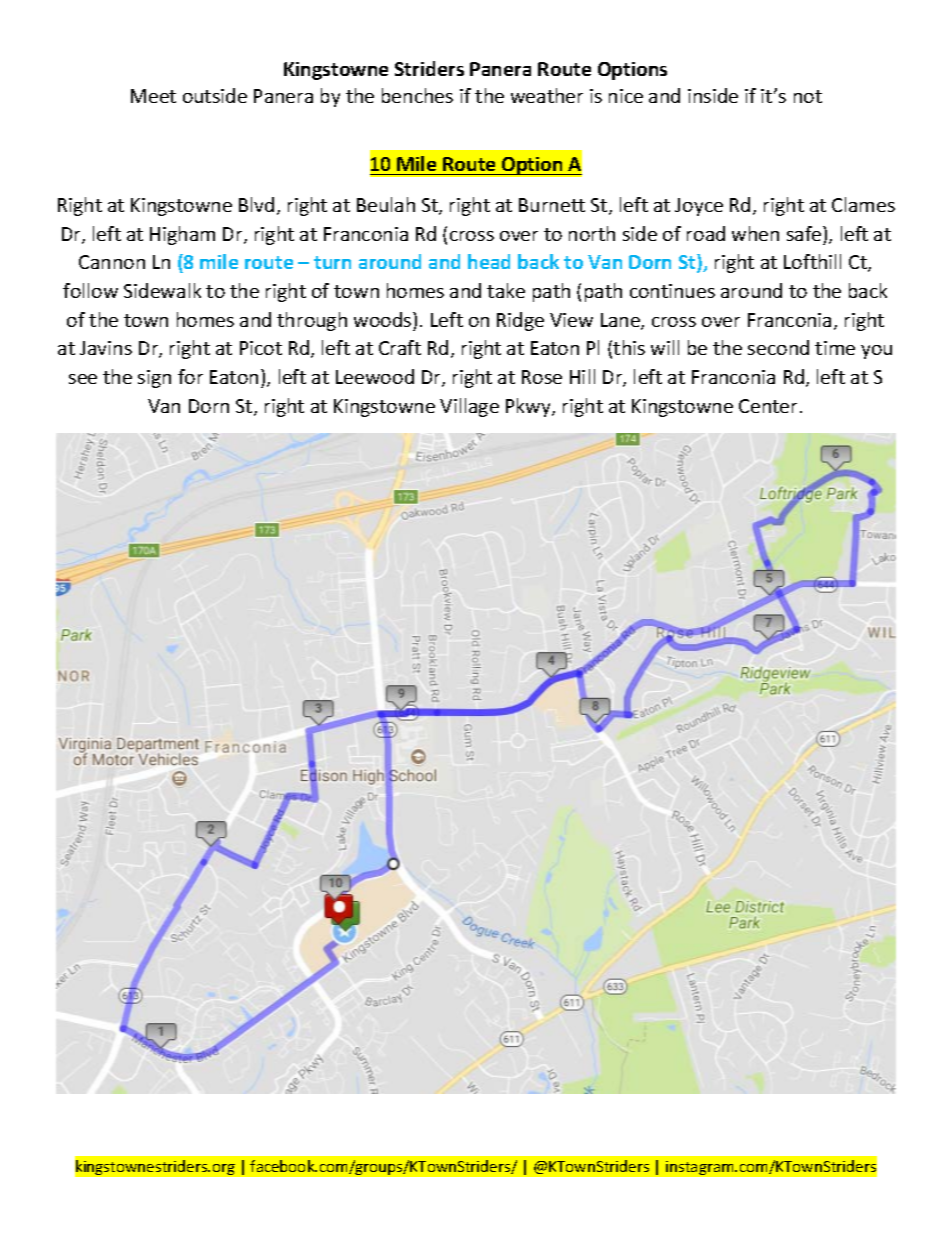  What do you see at coordinates (489, 261) in the page?
I see `head` at bounding box center [489, 261].
